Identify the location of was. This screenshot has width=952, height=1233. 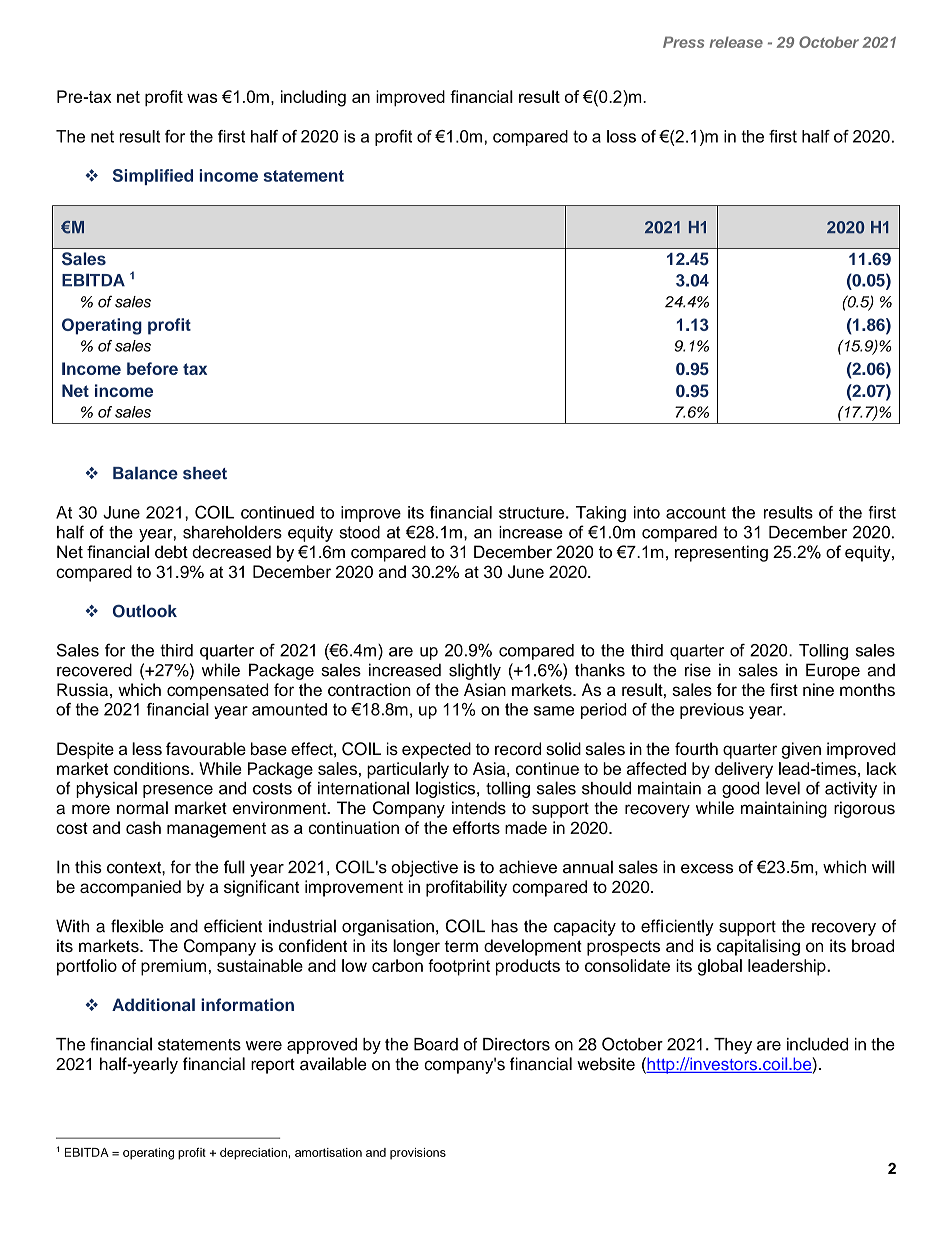
(202, 98).
